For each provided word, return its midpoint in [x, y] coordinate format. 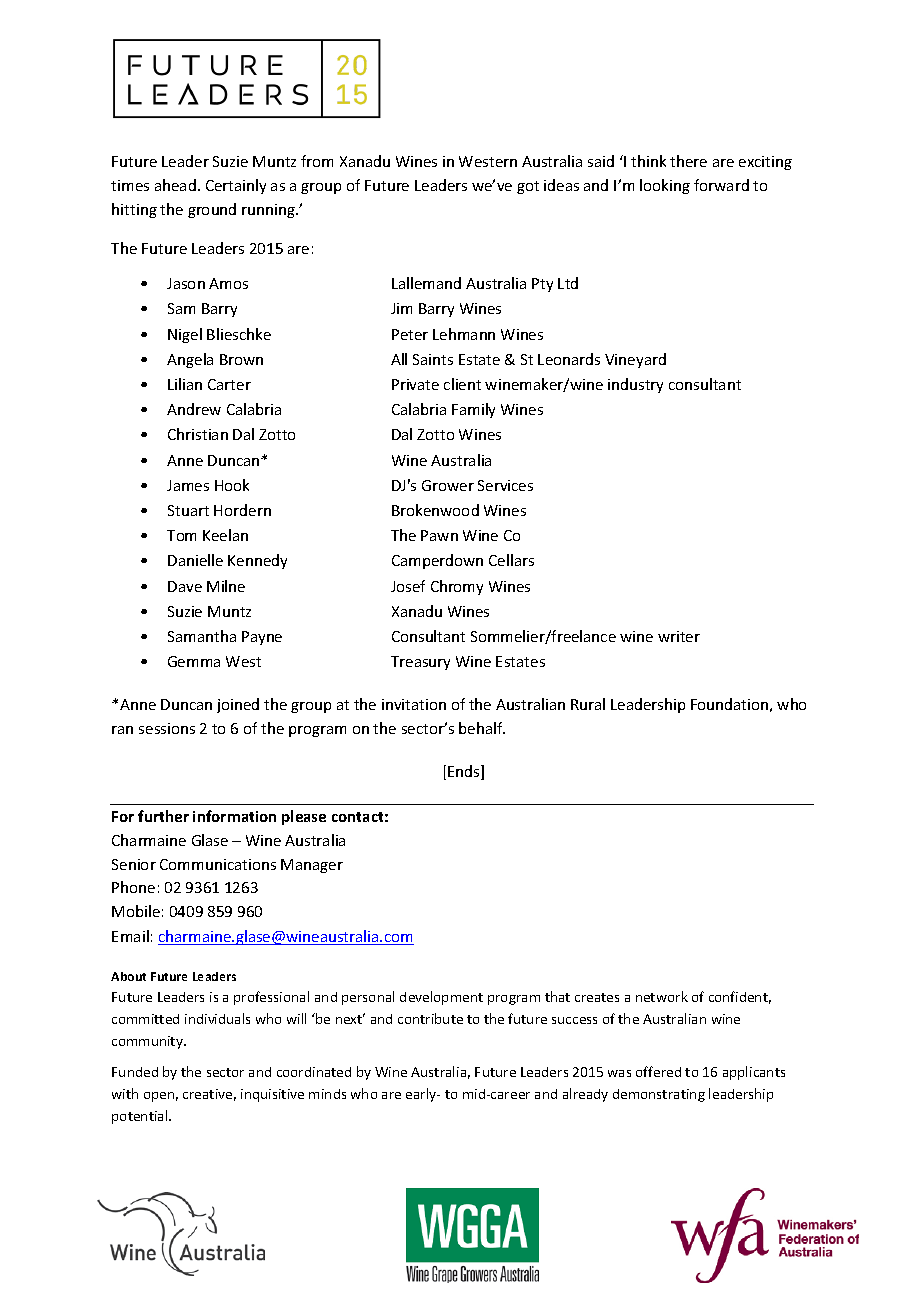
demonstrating [659, 1095]
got [528, 187]
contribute [430, 1018]
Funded [135, 1072]
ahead [175, 185]
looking [665, 186]
